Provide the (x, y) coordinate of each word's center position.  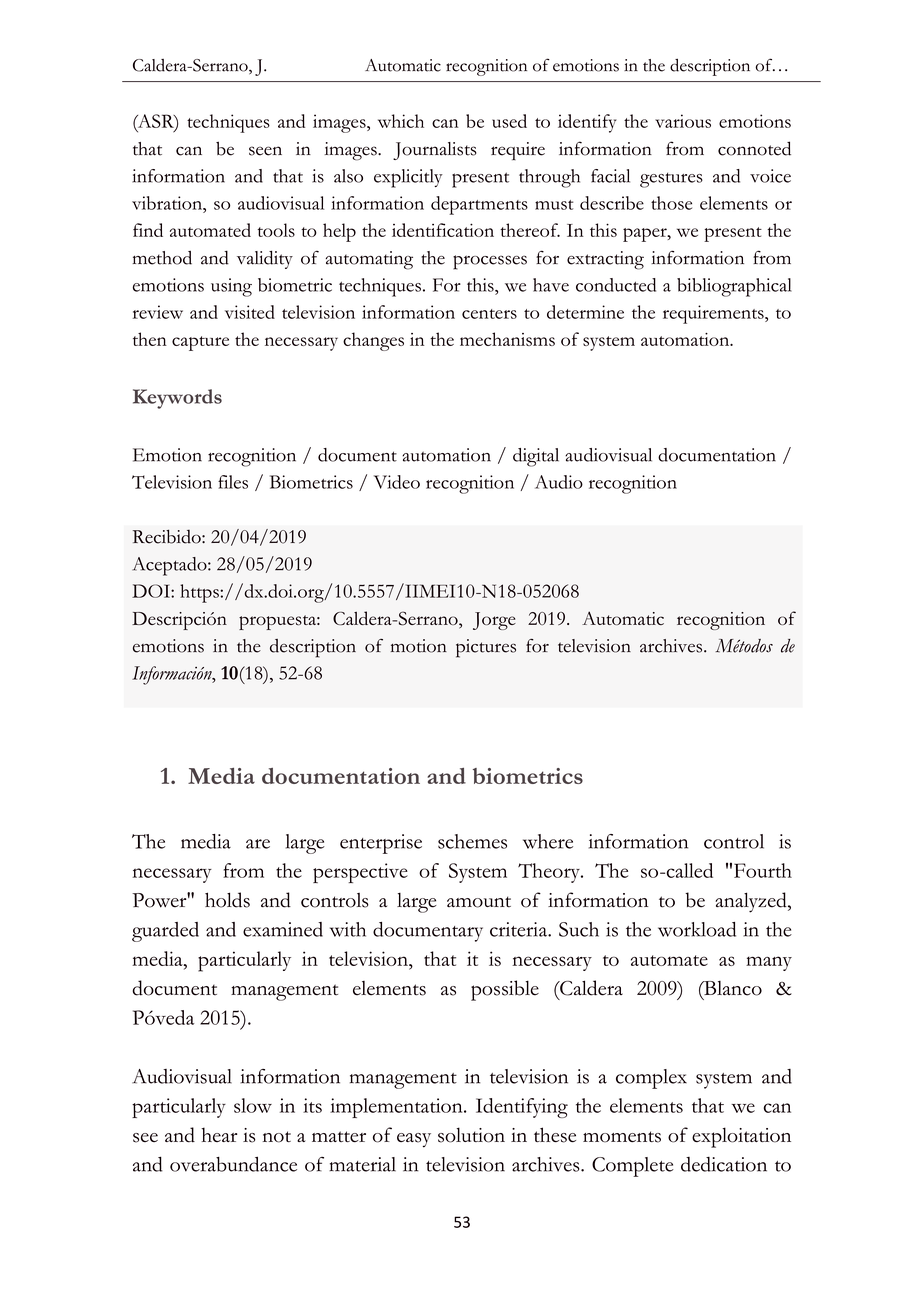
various (683, 121)
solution (471, 1135)
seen (265, 151)
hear (219, 1134)
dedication (724, 1164)
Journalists (435, 151)
